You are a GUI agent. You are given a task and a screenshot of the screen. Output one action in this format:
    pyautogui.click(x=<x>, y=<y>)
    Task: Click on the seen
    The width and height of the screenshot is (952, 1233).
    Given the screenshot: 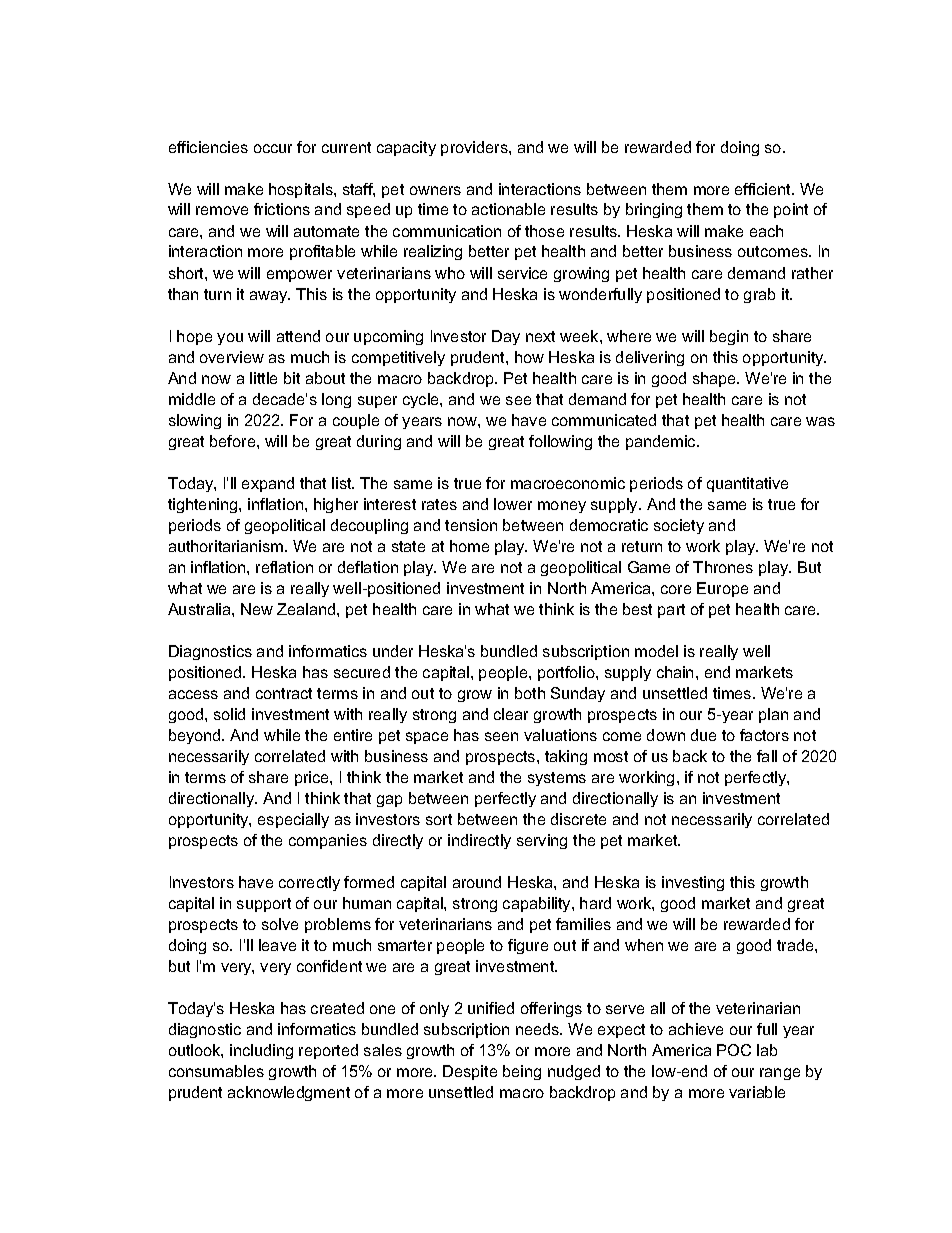 What is the action you would take?
    pyautogui.click(x=501, y=736)
